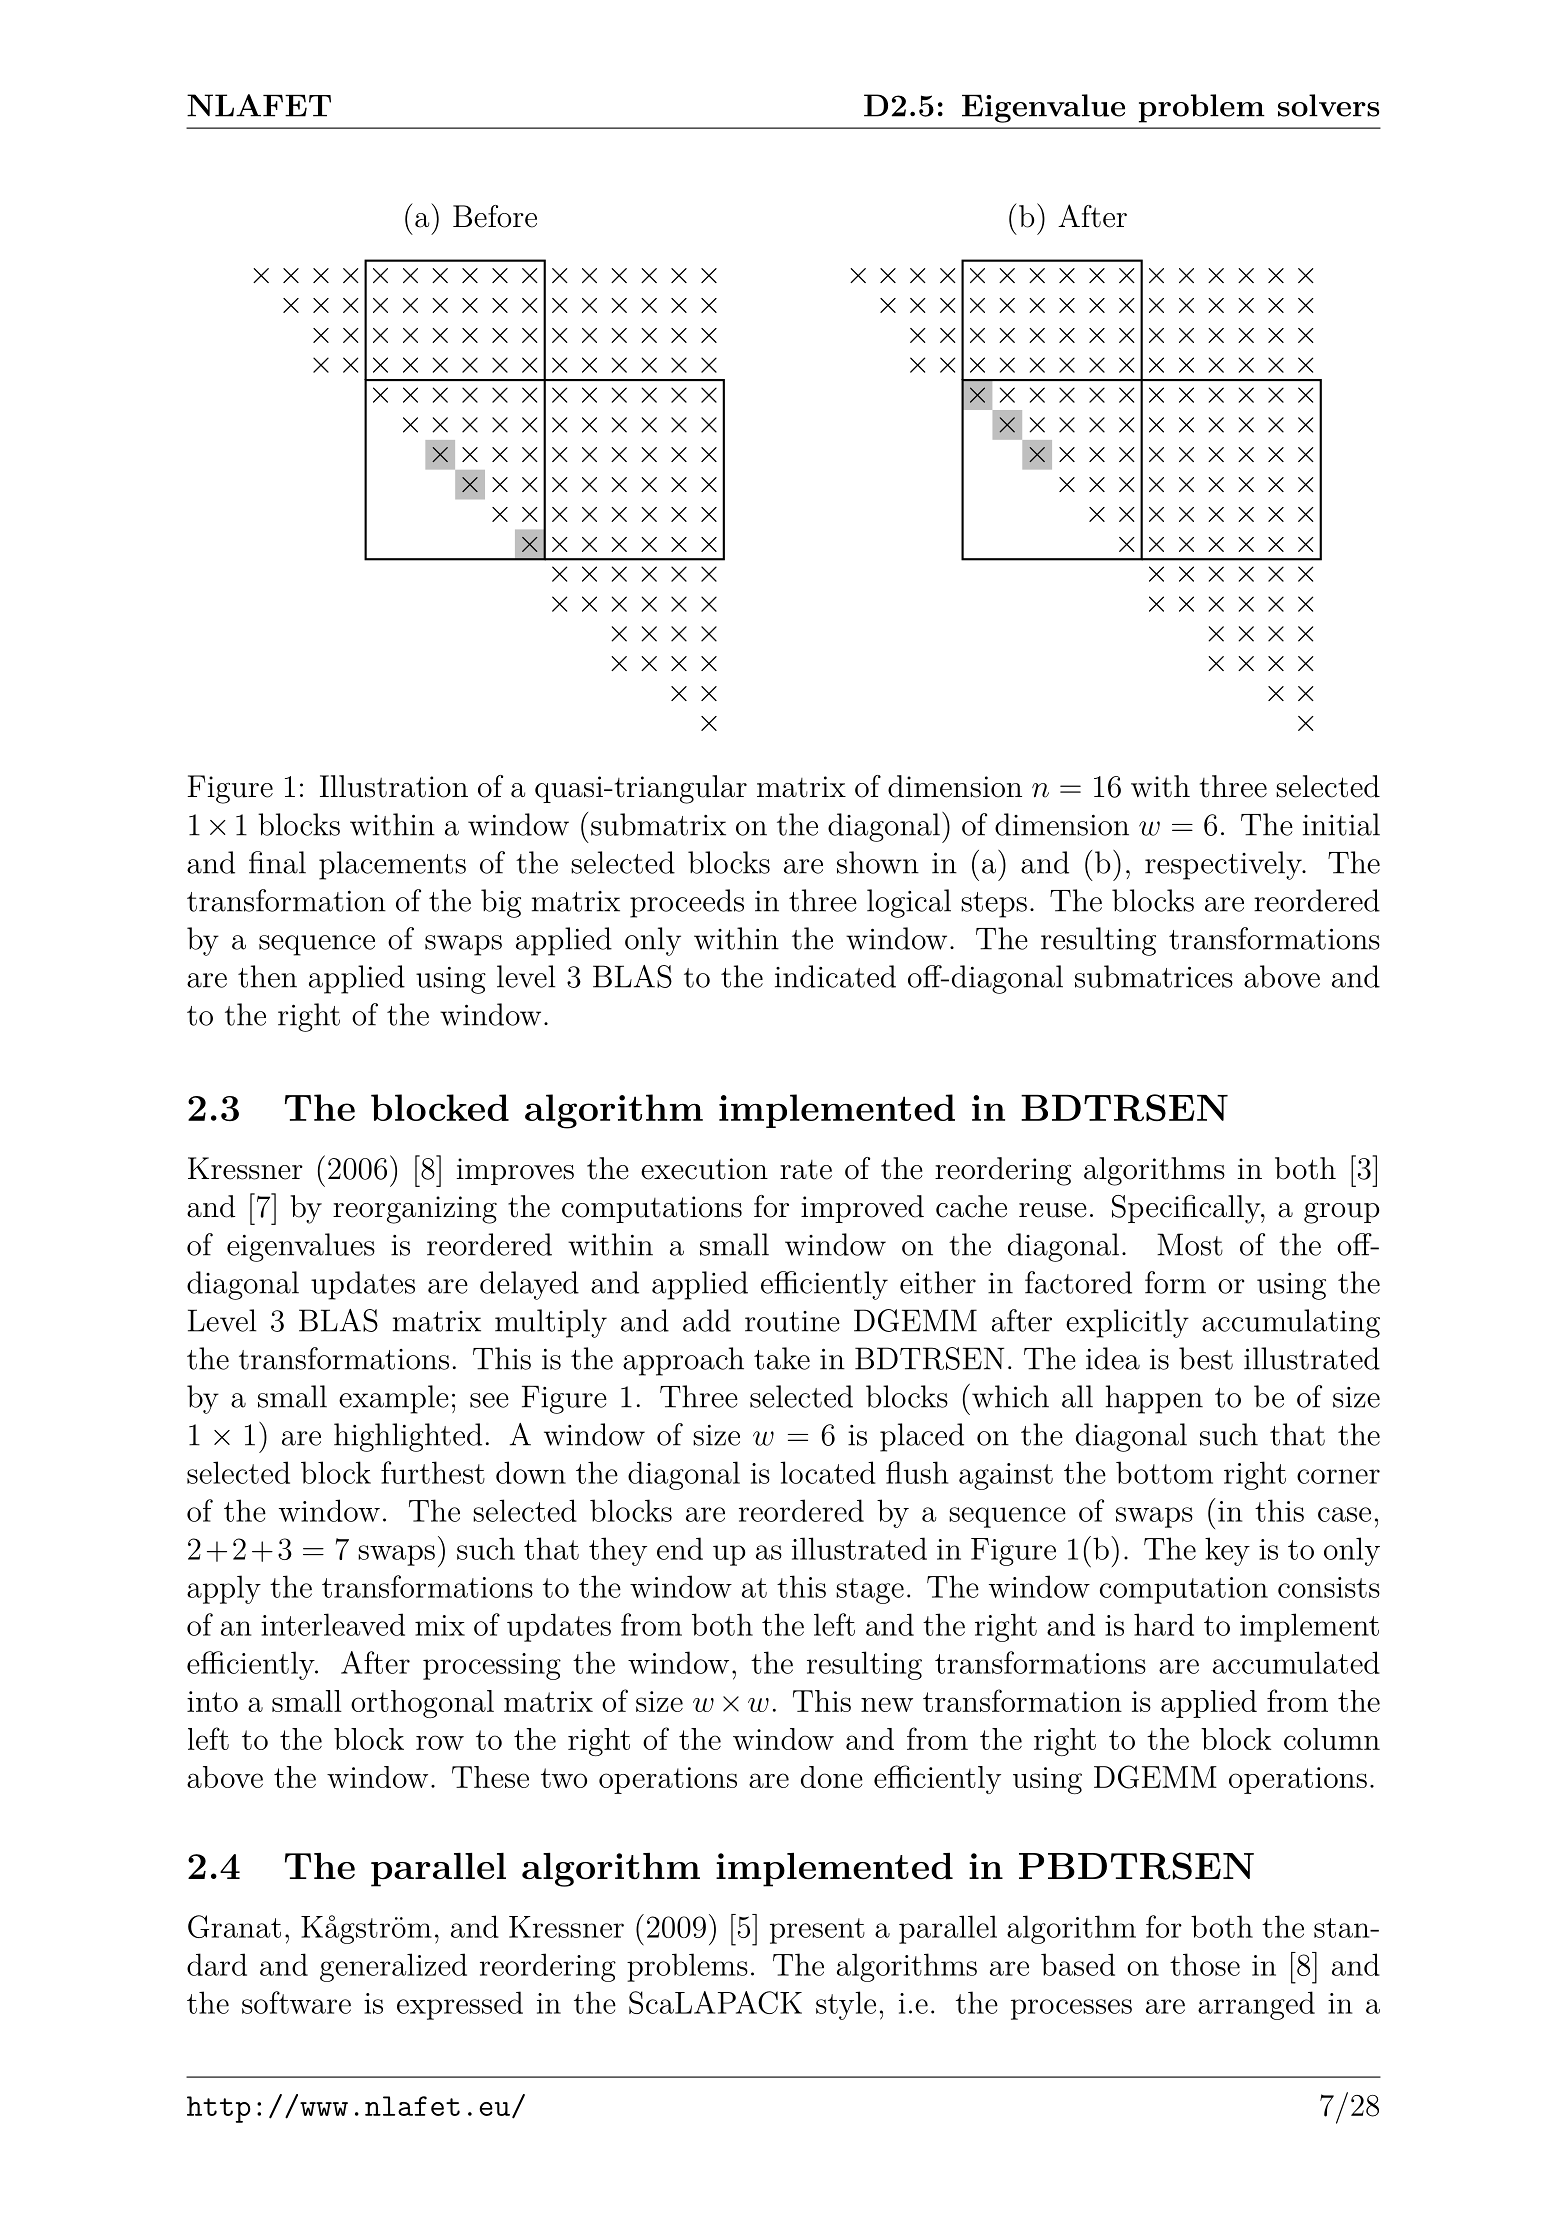 The height and width of the image is (2217, 1567). Describe the element at coordinates (393, 1967) in the image. I see `generalized` at that location.
